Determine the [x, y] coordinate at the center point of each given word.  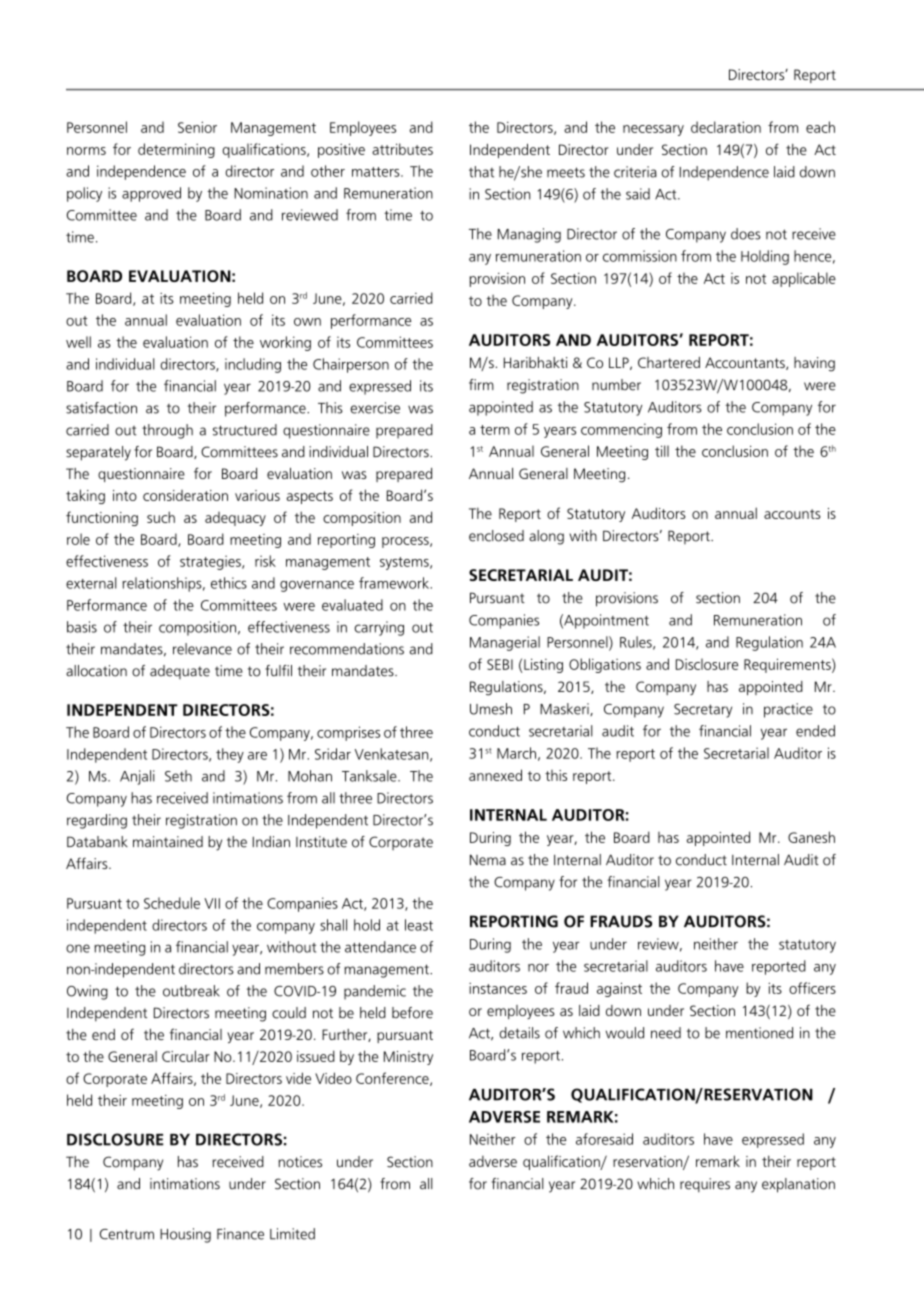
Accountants [746, 363]
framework [395, 583]
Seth [178, 776]
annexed [495, 775]
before [412, 1013]
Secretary [703, 711]
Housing [185, 1235]
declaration [726, 127]
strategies [211, 562]
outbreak [191, 991]
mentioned [759, 1033]
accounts [792, 514]
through [167, 431]
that [481, 172]
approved [151, 194]
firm [481, 384]
